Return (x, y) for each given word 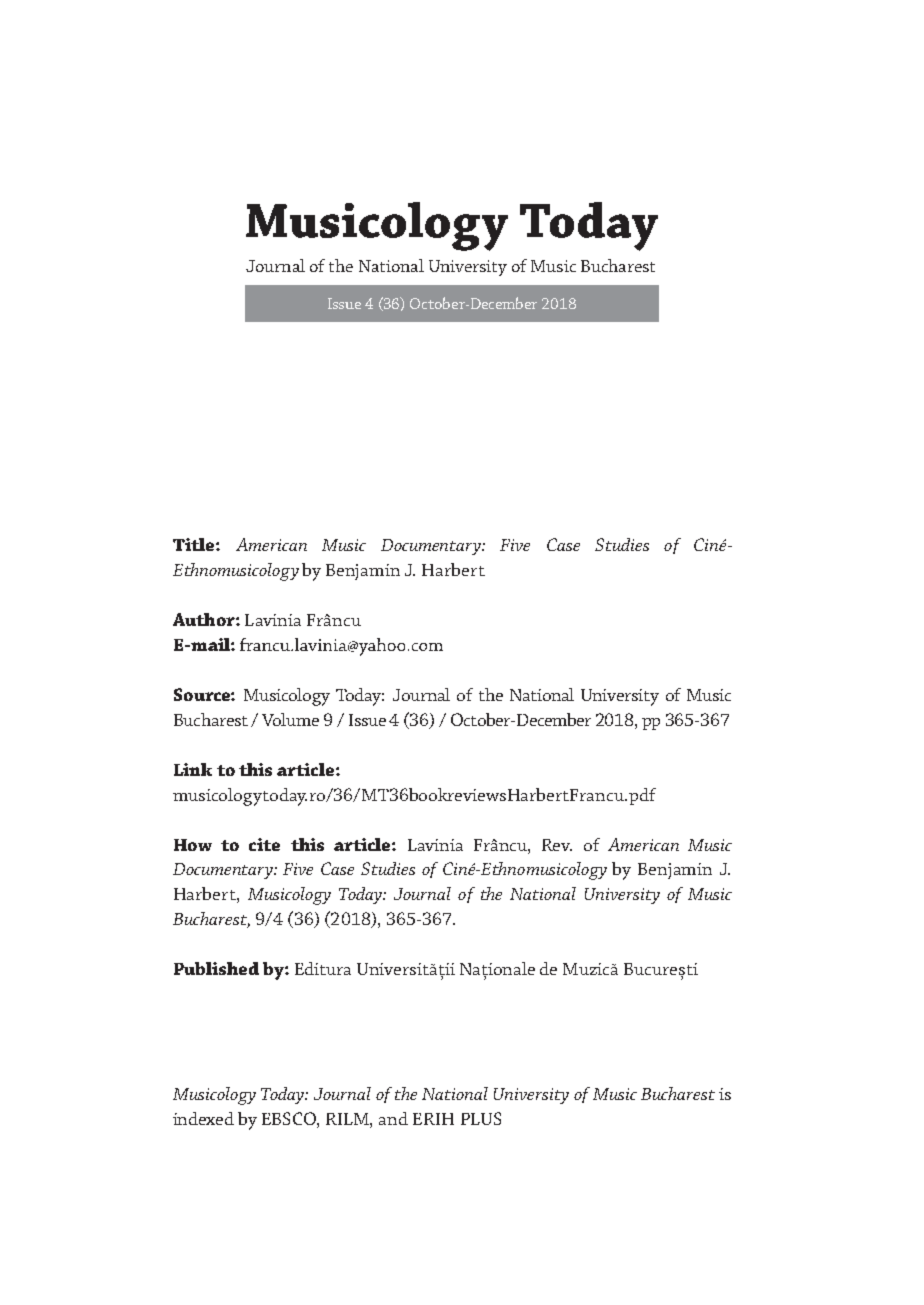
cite (264, 844)
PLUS (481, 1118)
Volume (290, 719)
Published (216, 968)
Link (193, 769)
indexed (203, 1118)
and (393, 1118)
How (193, 845)
